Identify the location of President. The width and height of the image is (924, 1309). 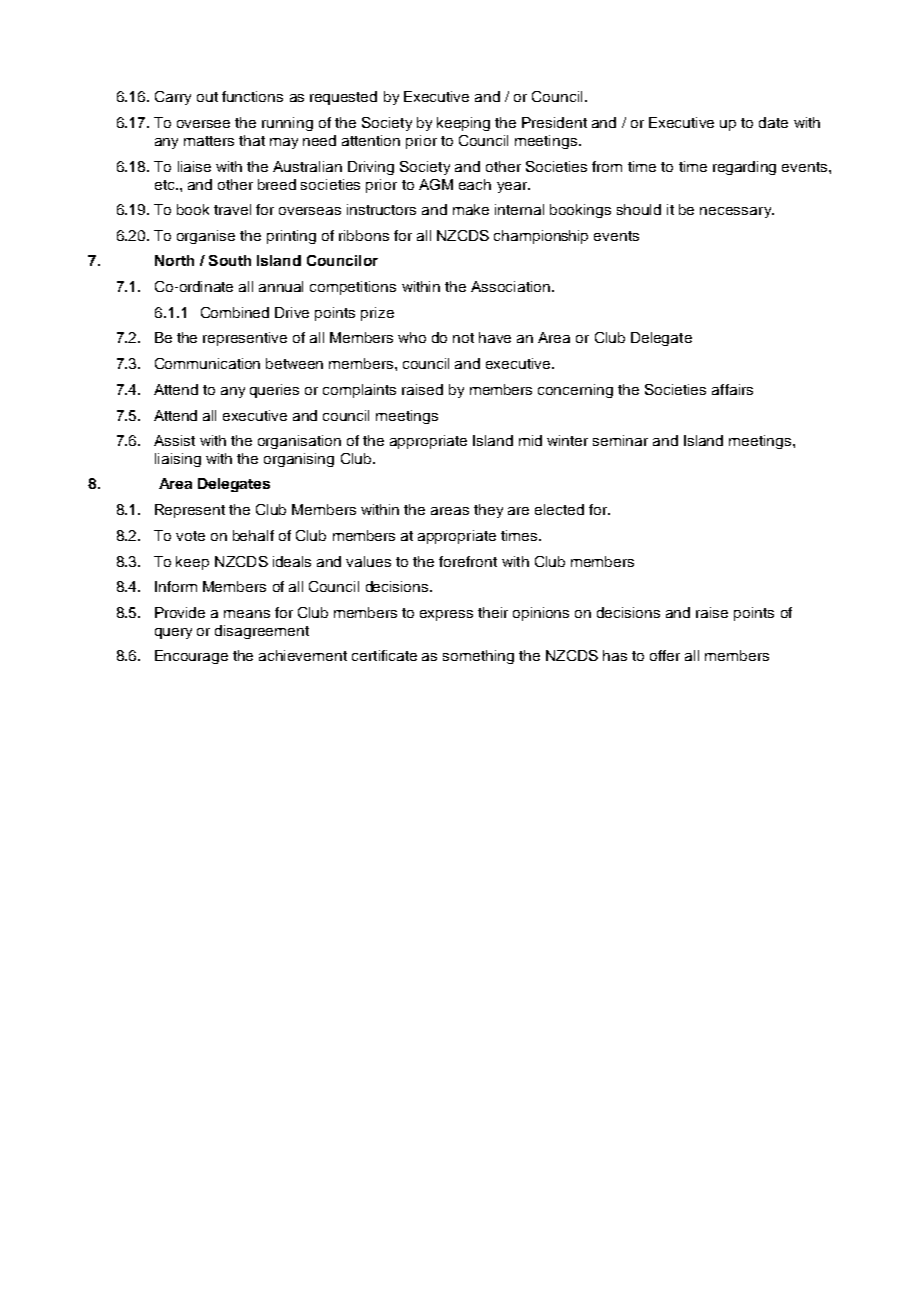
(554, 122).
